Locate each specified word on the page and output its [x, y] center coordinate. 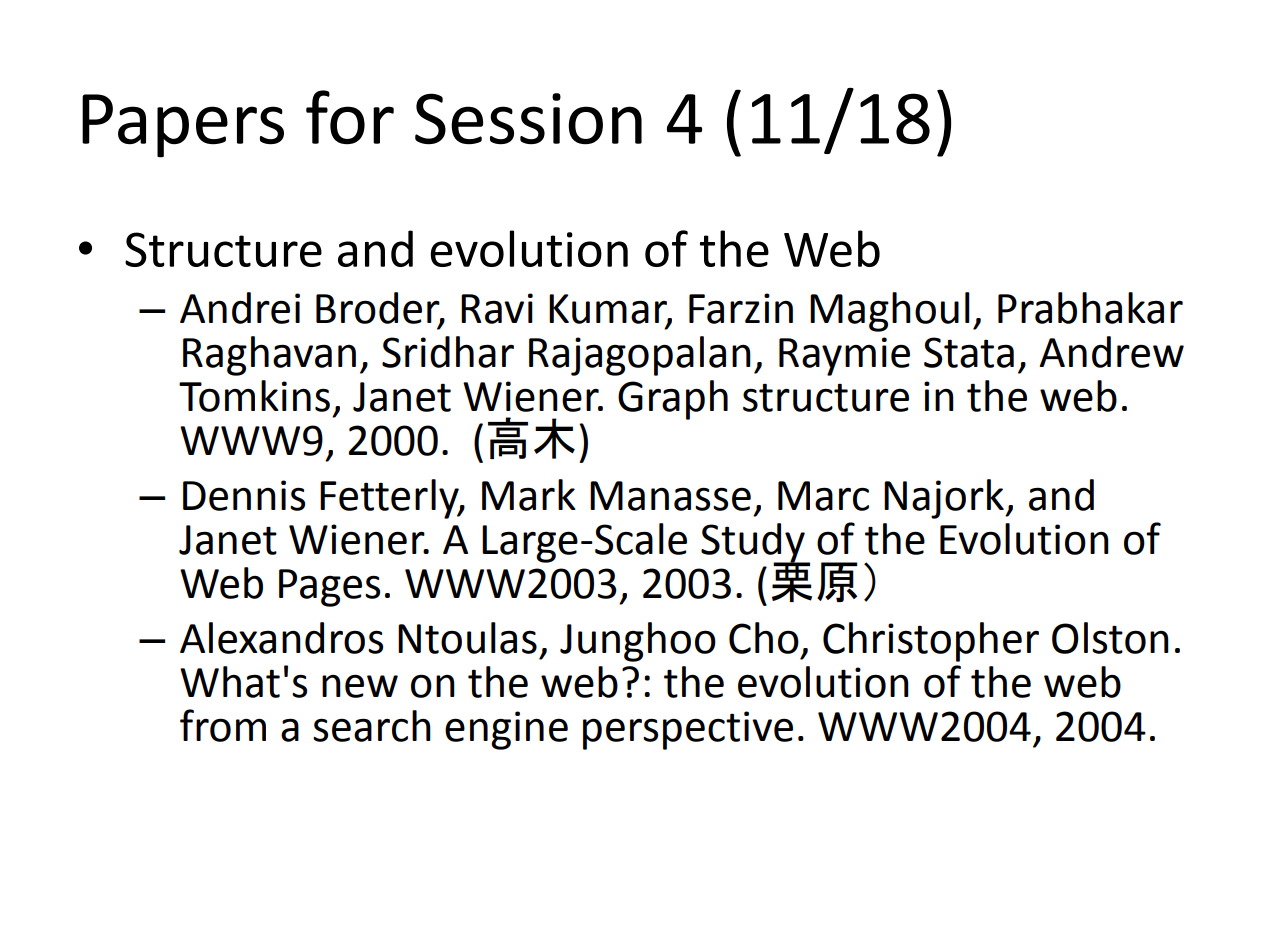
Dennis [244, 495]
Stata [969, 352]
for [350, 117]
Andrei [240, 308]
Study [754, 544]
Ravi [497, 308]
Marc [823, 496]
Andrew [1111, 352]
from [223, 725]
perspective [688, 730]
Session [528, 119]
